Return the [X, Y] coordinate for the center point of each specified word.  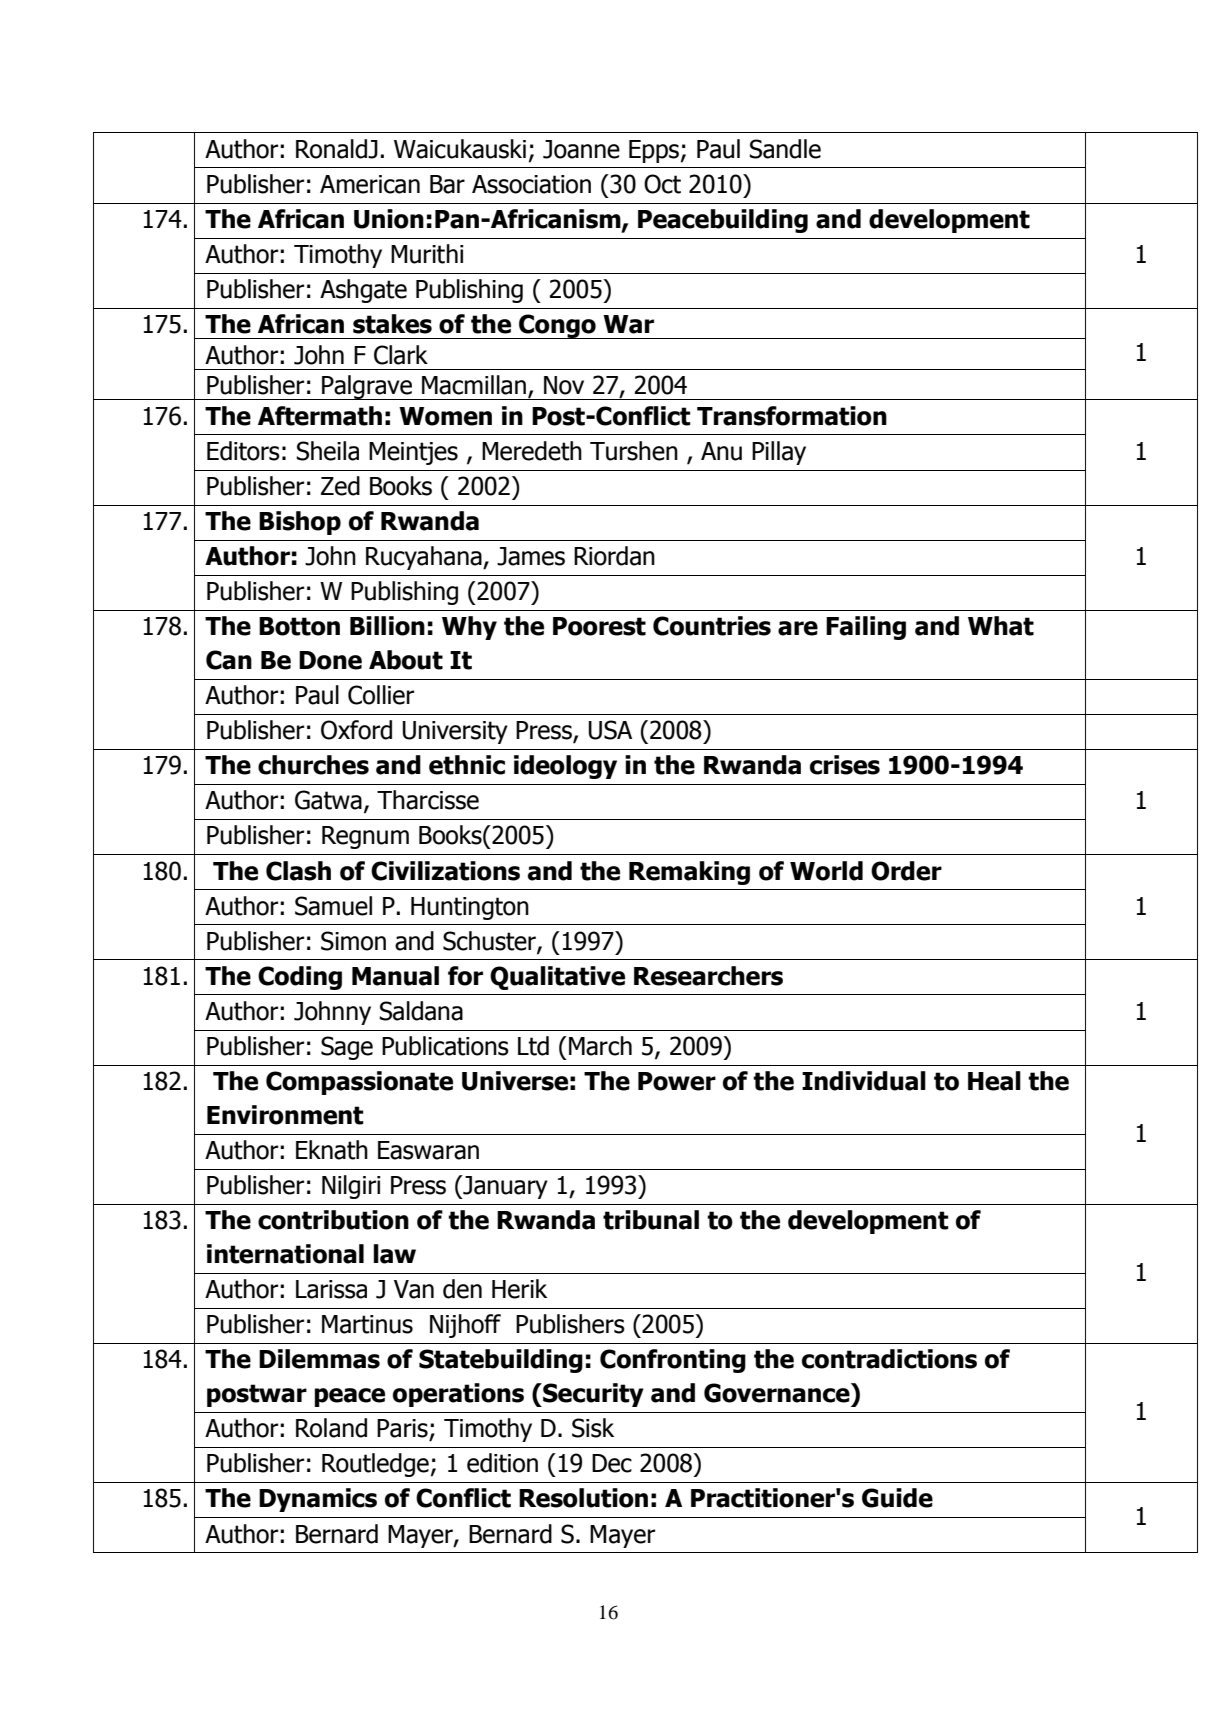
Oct [662, 184]
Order [906, 871]
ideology [565, 767]
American [370, 184]
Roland [331, 1428]
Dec [612, 1463]
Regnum [365, 837]
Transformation [792, 416]
